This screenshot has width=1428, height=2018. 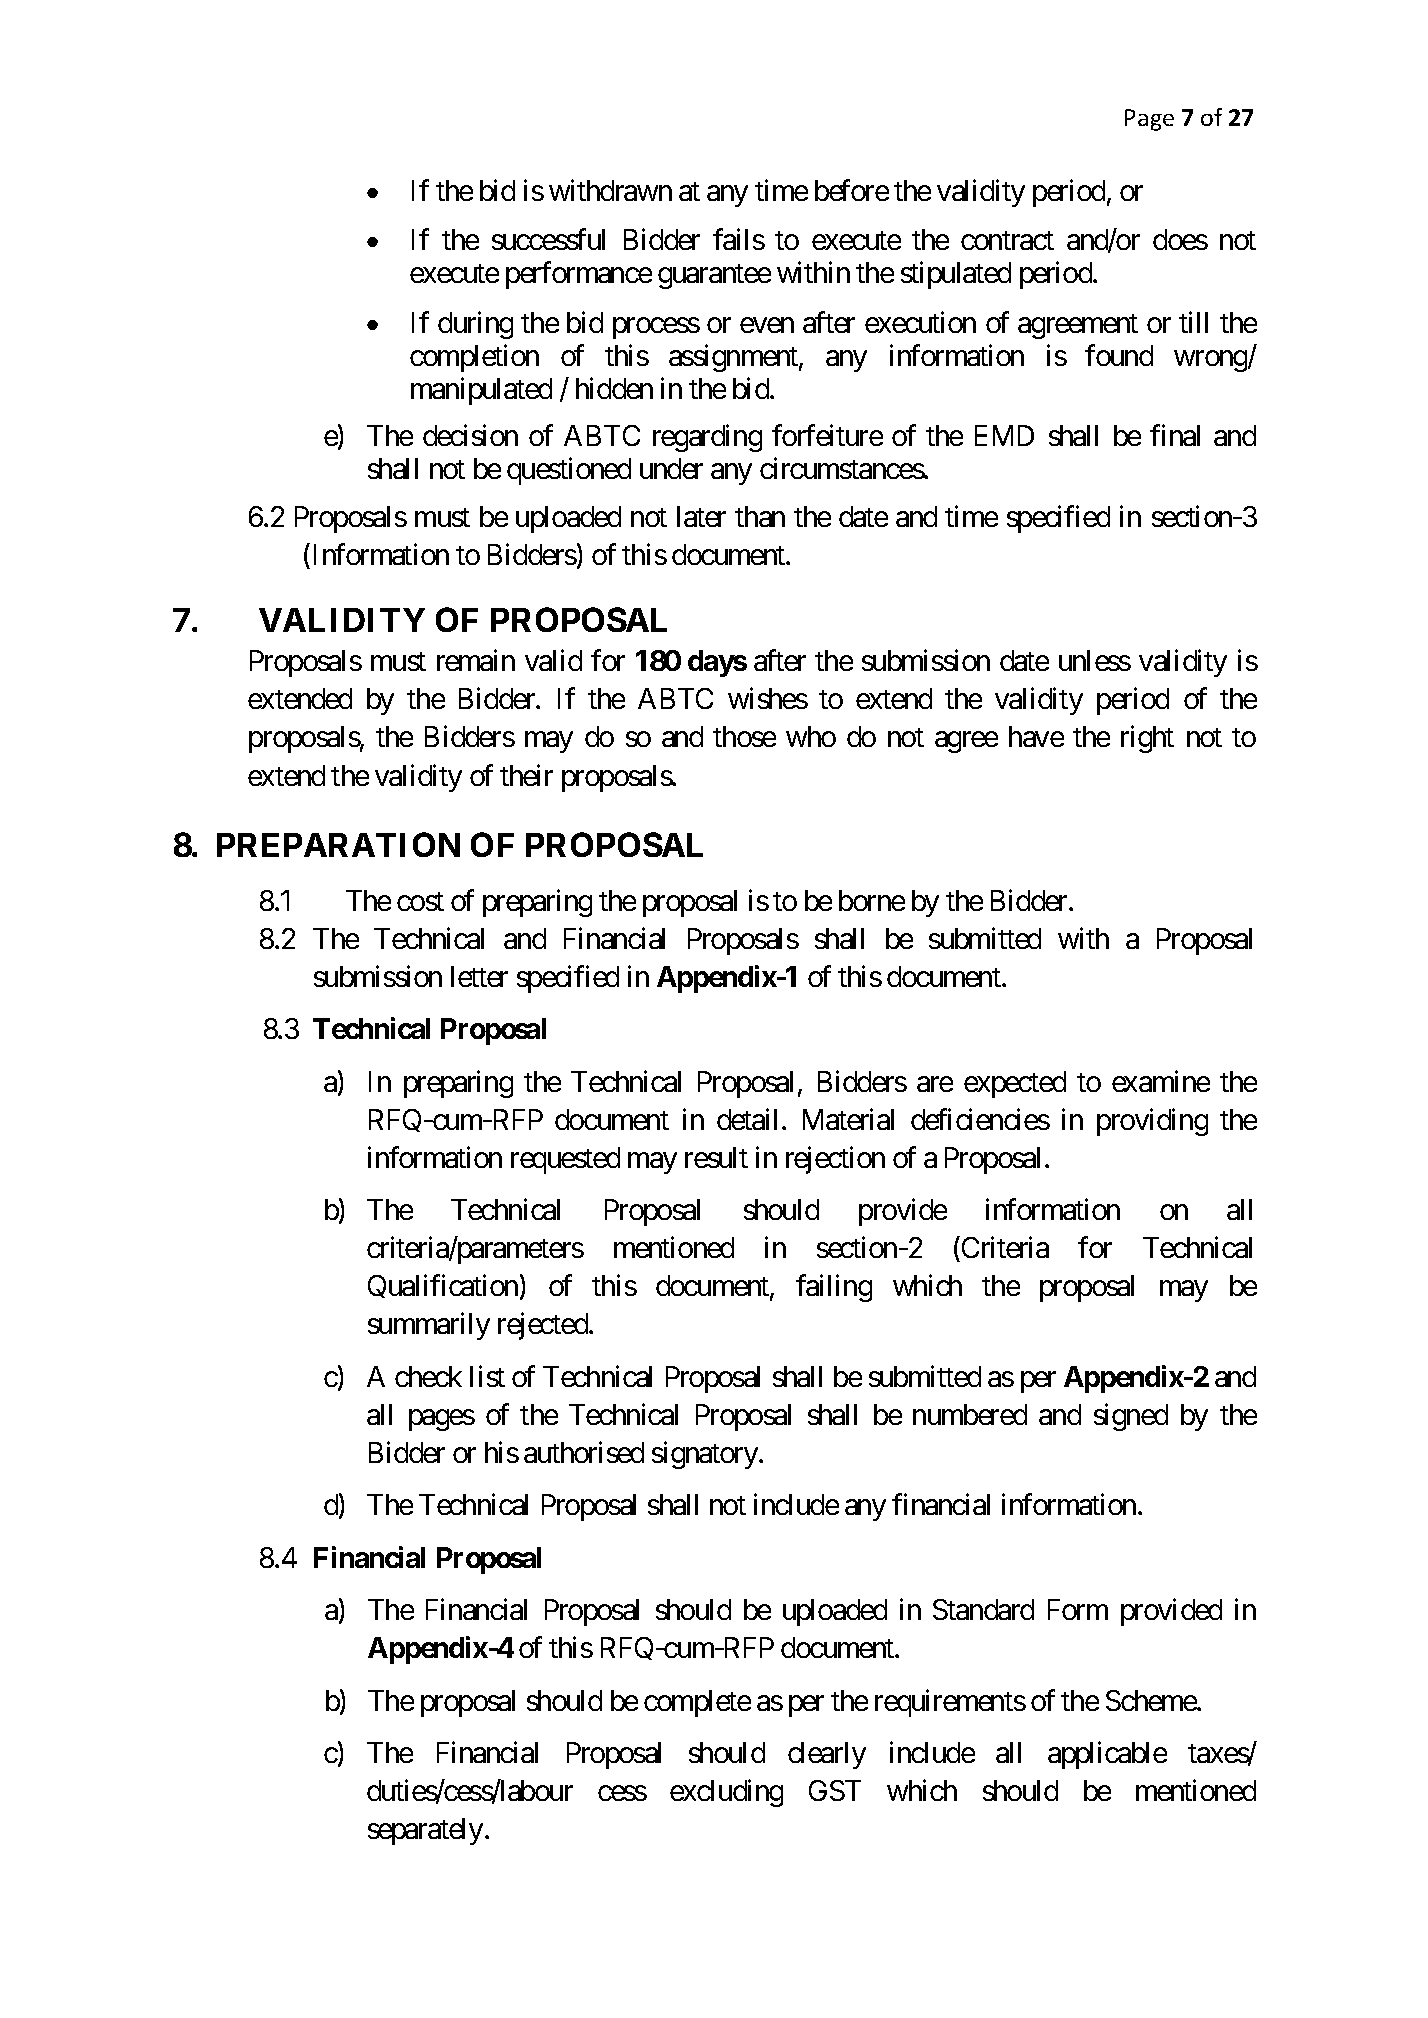 I want to click on found, so click(x=1119, y=355).
